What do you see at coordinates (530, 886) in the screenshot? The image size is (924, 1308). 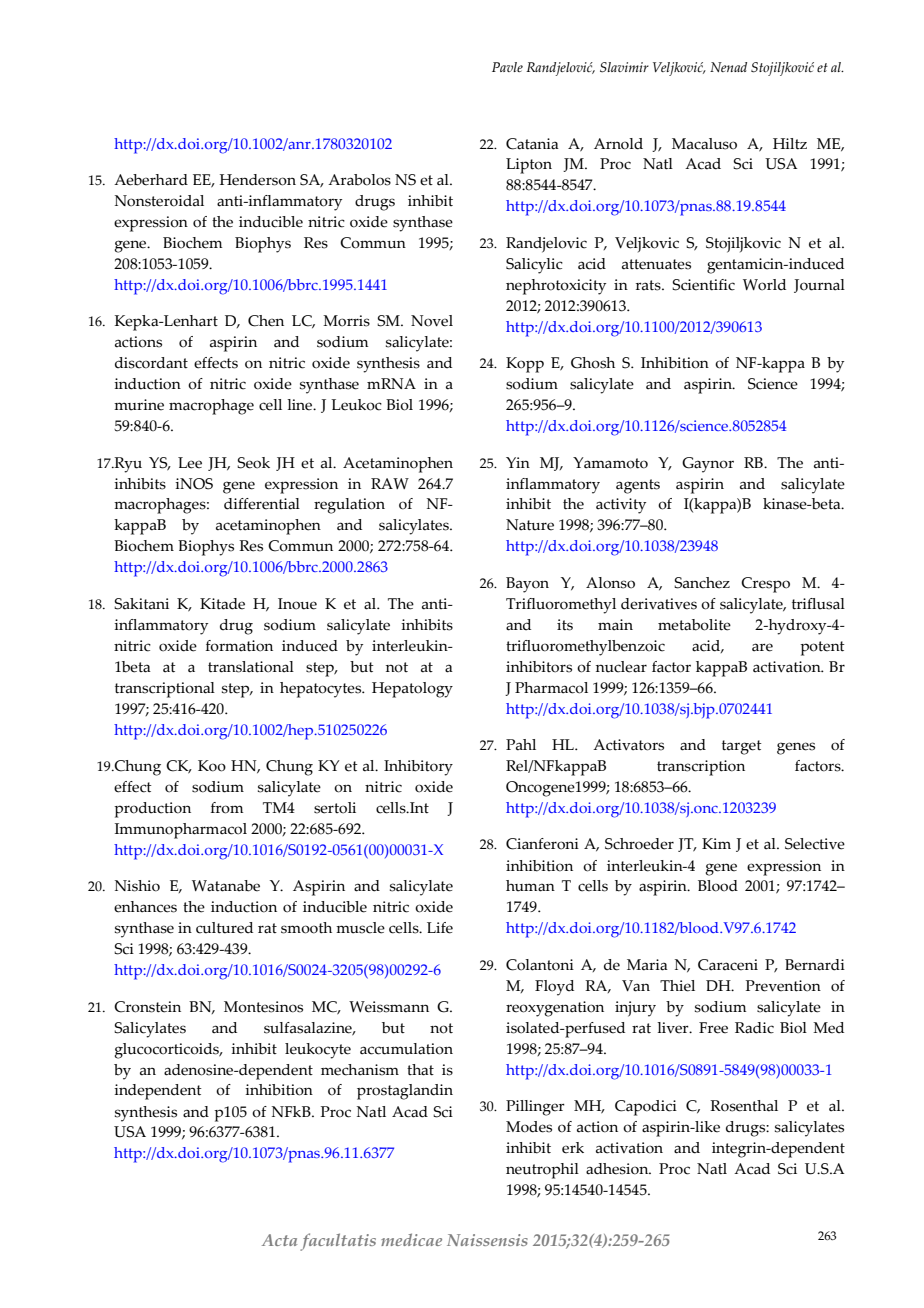 I see `human` at bounding box center [530, 886].
